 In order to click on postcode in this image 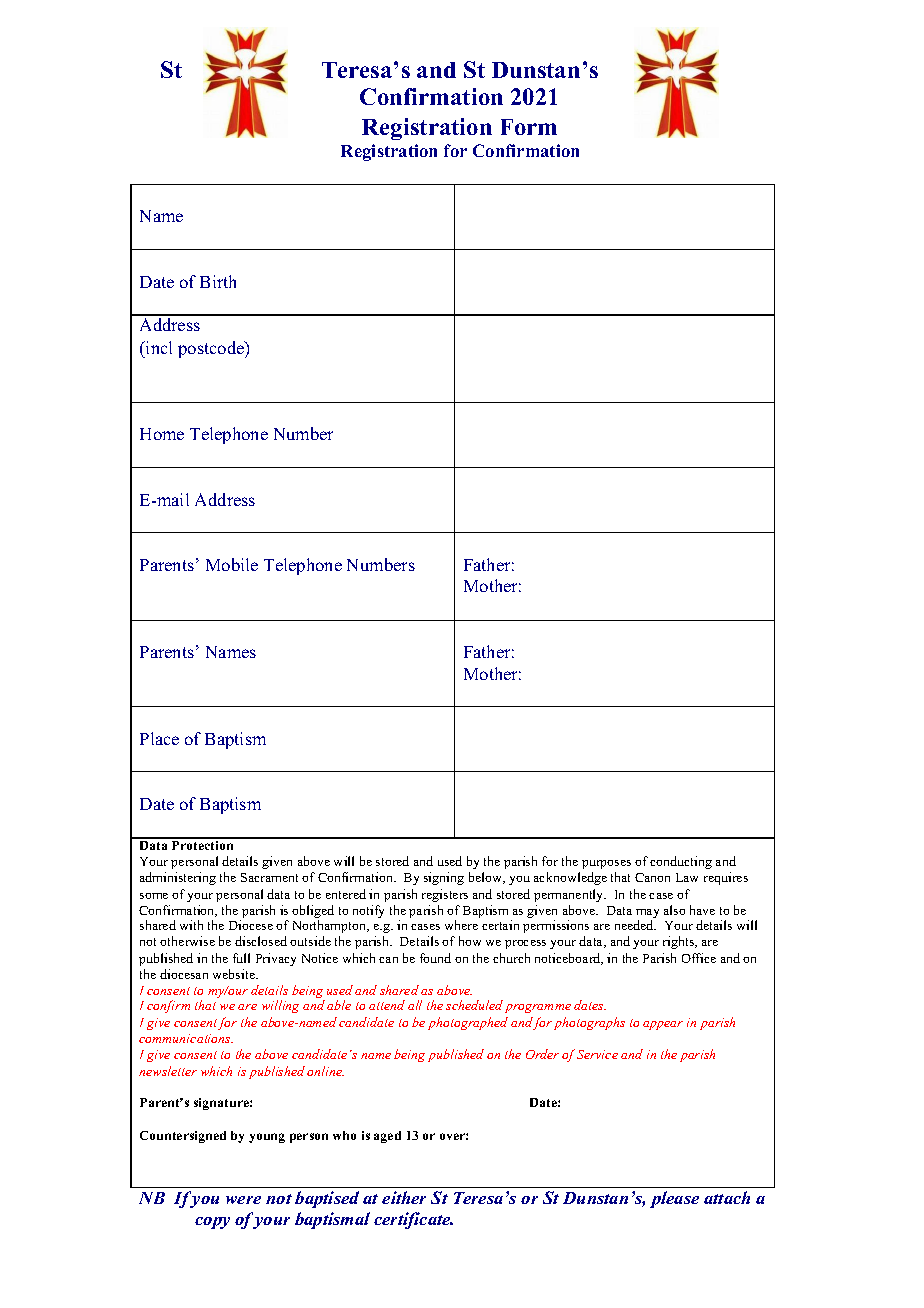, I will do `click(212, 349)`.
